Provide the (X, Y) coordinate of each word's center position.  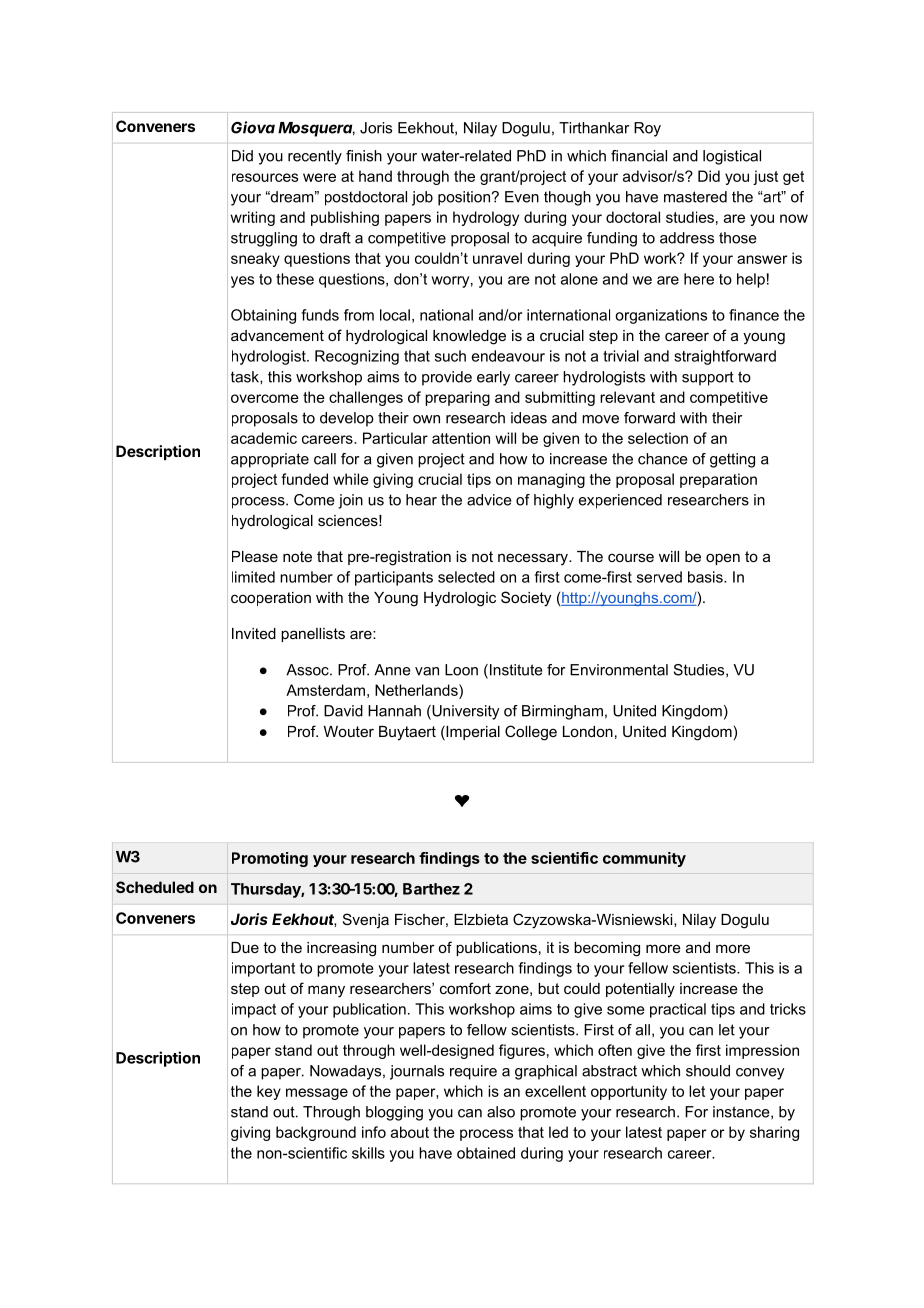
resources (265, 177)
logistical (732, 157)
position (464, 198)
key (269, 1092)
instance (742, 1112)
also (501, 1112)
